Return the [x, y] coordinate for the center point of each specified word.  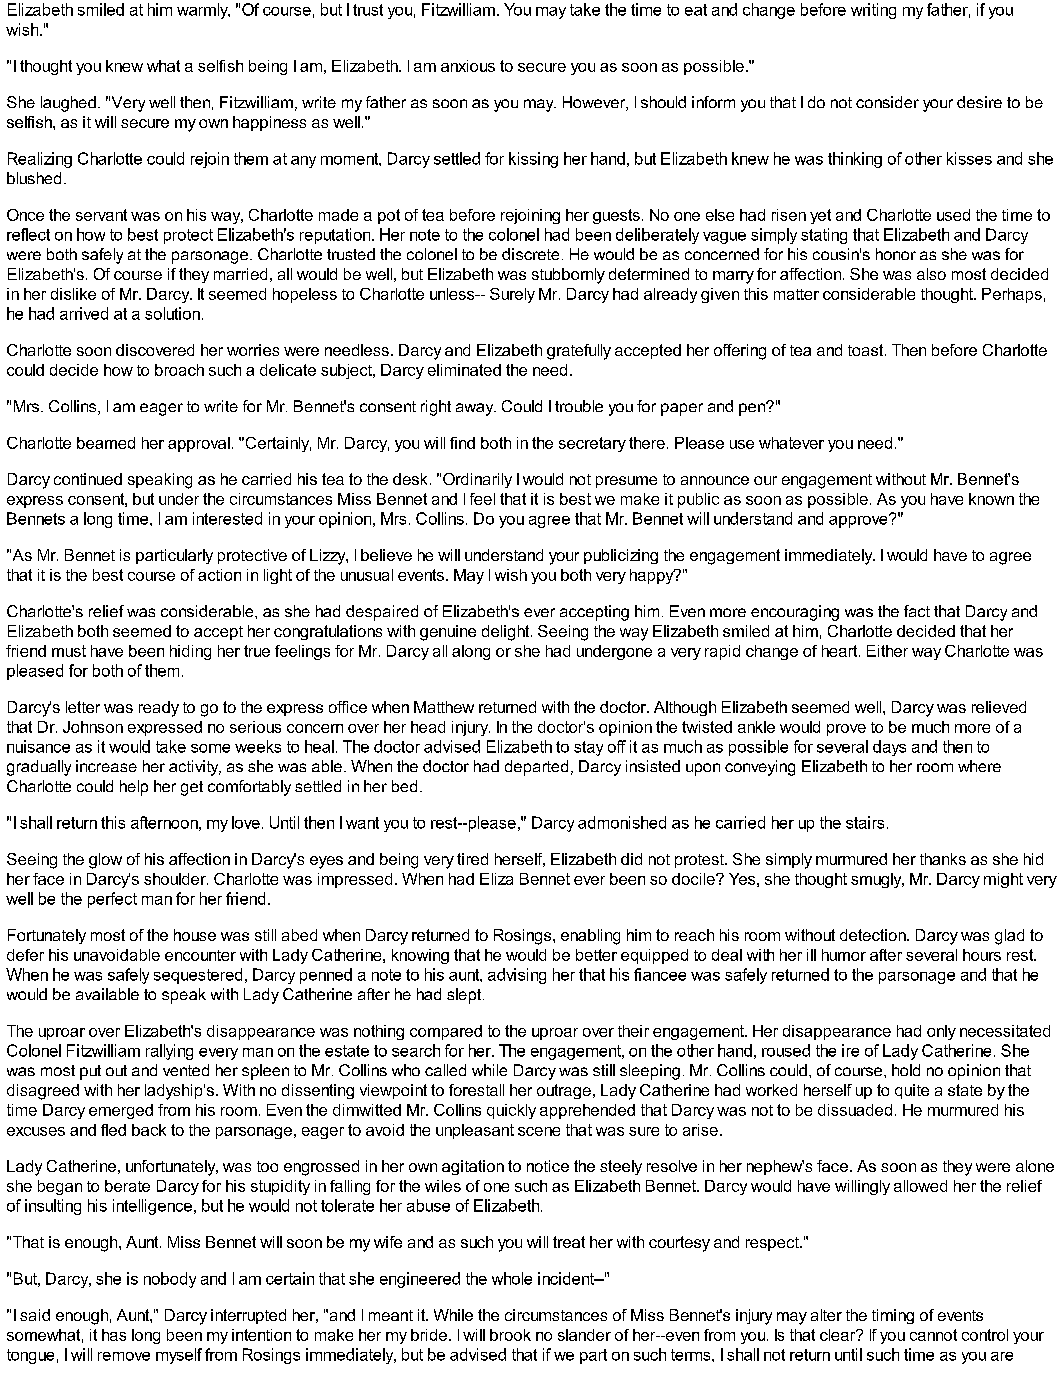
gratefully [579, 352]
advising [517, 976]
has [114, 1335]
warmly [203, 11]
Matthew [444, 707]
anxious [468, 66]
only [941, 1032]
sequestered [198, 976]
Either [887, 651]
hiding [190, 652]
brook [510, 1335]
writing [873, 11]
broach [179, 370]
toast [867, 350]
